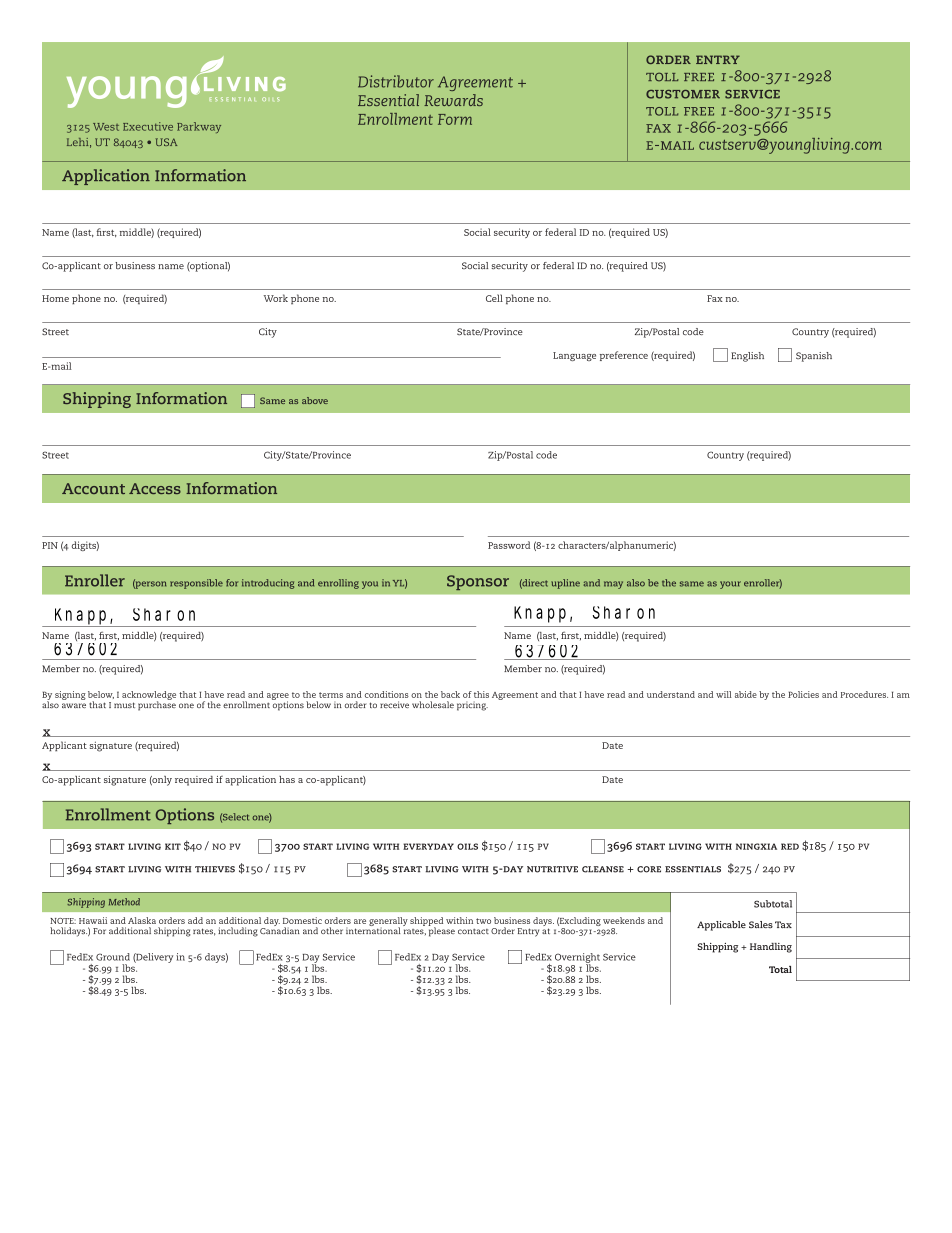  I want to click on purchase, so click(157, 705).
